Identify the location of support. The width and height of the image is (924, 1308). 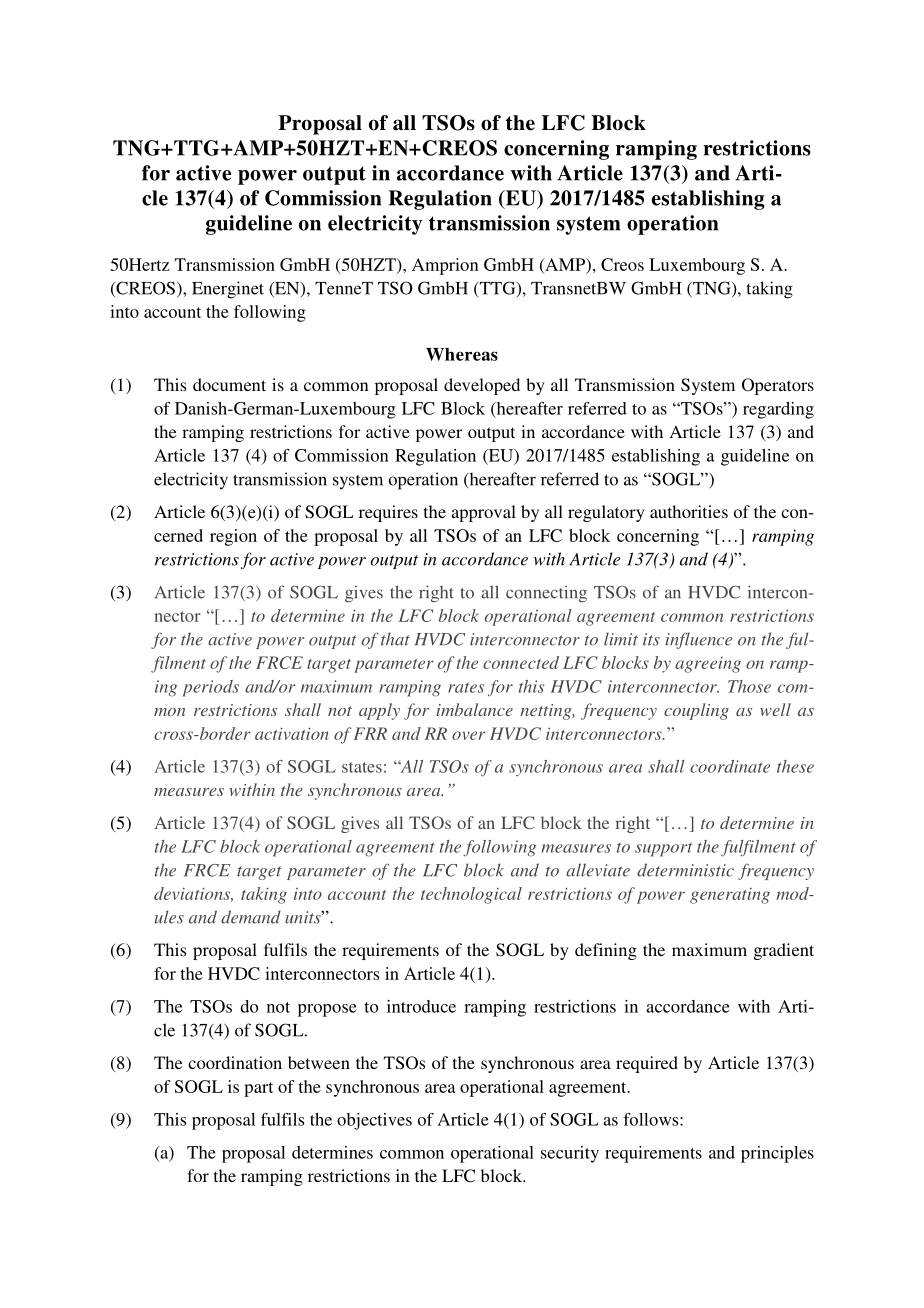
(663, 849).
